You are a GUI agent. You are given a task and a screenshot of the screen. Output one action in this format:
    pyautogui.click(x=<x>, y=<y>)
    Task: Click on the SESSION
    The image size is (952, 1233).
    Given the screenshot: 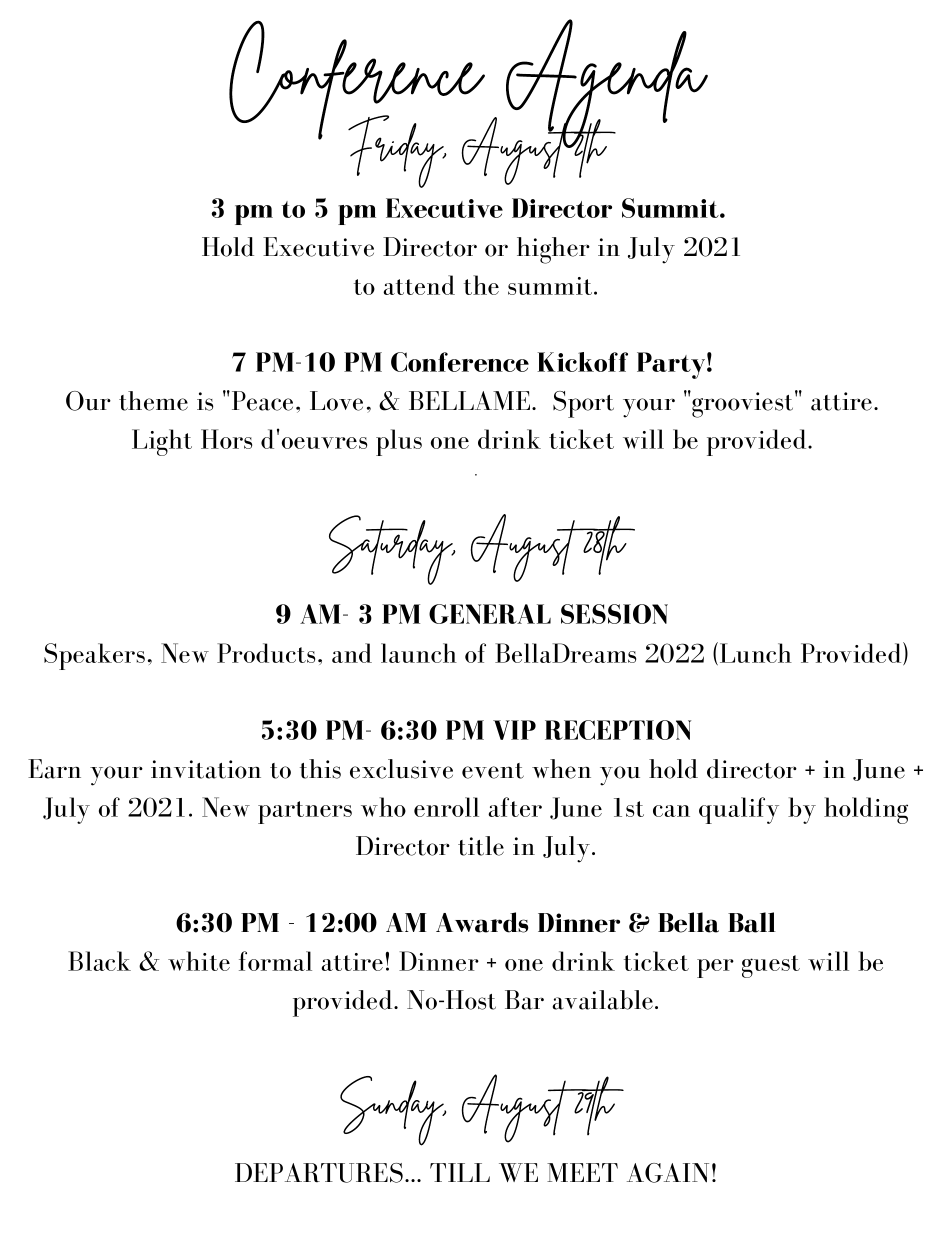 What is the action you would take?
    pyautogui.click(x=614, y=614)
